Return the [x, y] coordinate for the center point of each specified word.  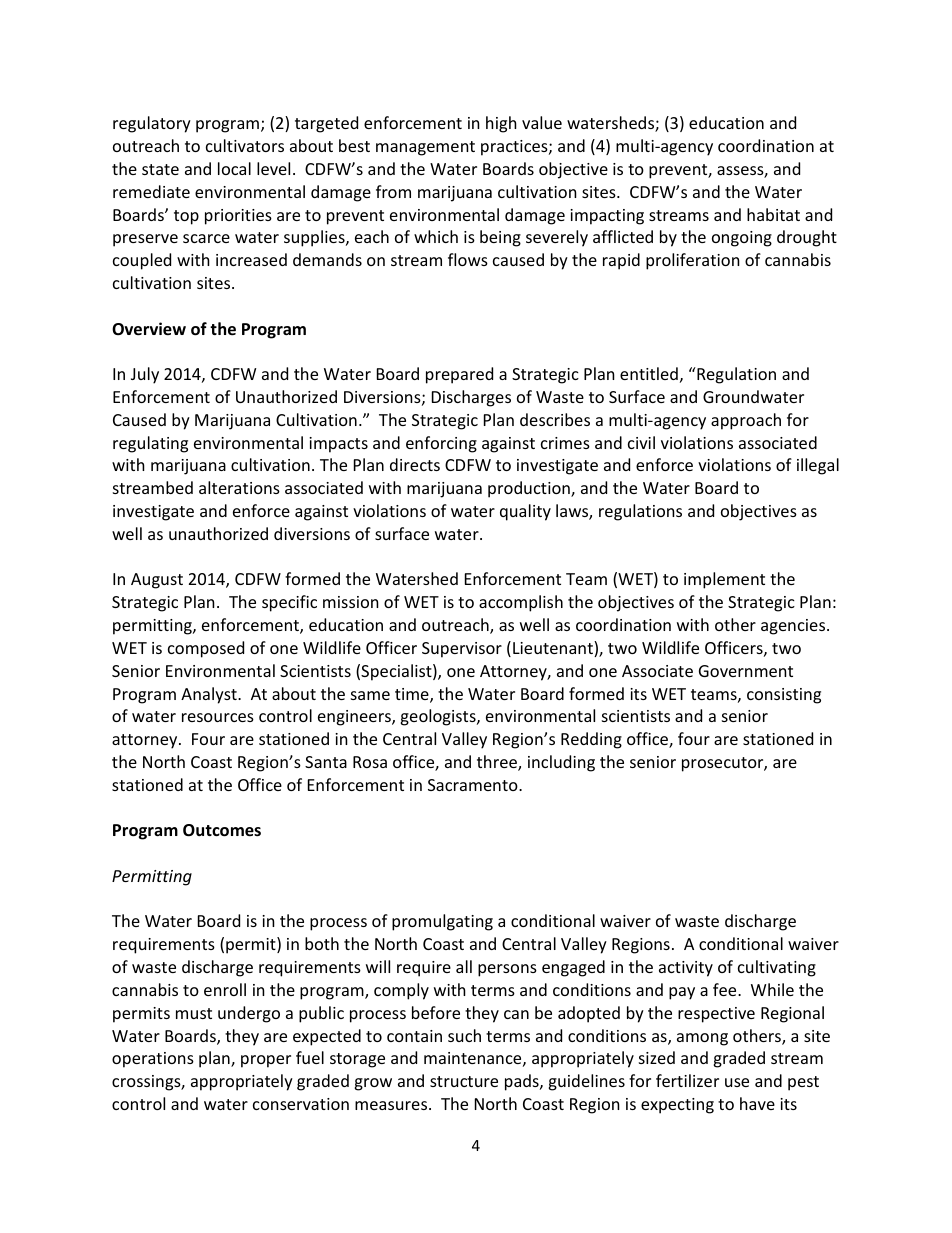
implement [724, 580]
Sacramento [474, 785]
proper [266, 1061]
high [501, 124]
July [145, 375]
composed [206, 649]
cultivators [245, 145]
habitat [773, 214]
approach [746, 421]
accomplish [521, 603]
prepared [459, 375]
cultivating [777, 968]
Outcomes [222, 830]
